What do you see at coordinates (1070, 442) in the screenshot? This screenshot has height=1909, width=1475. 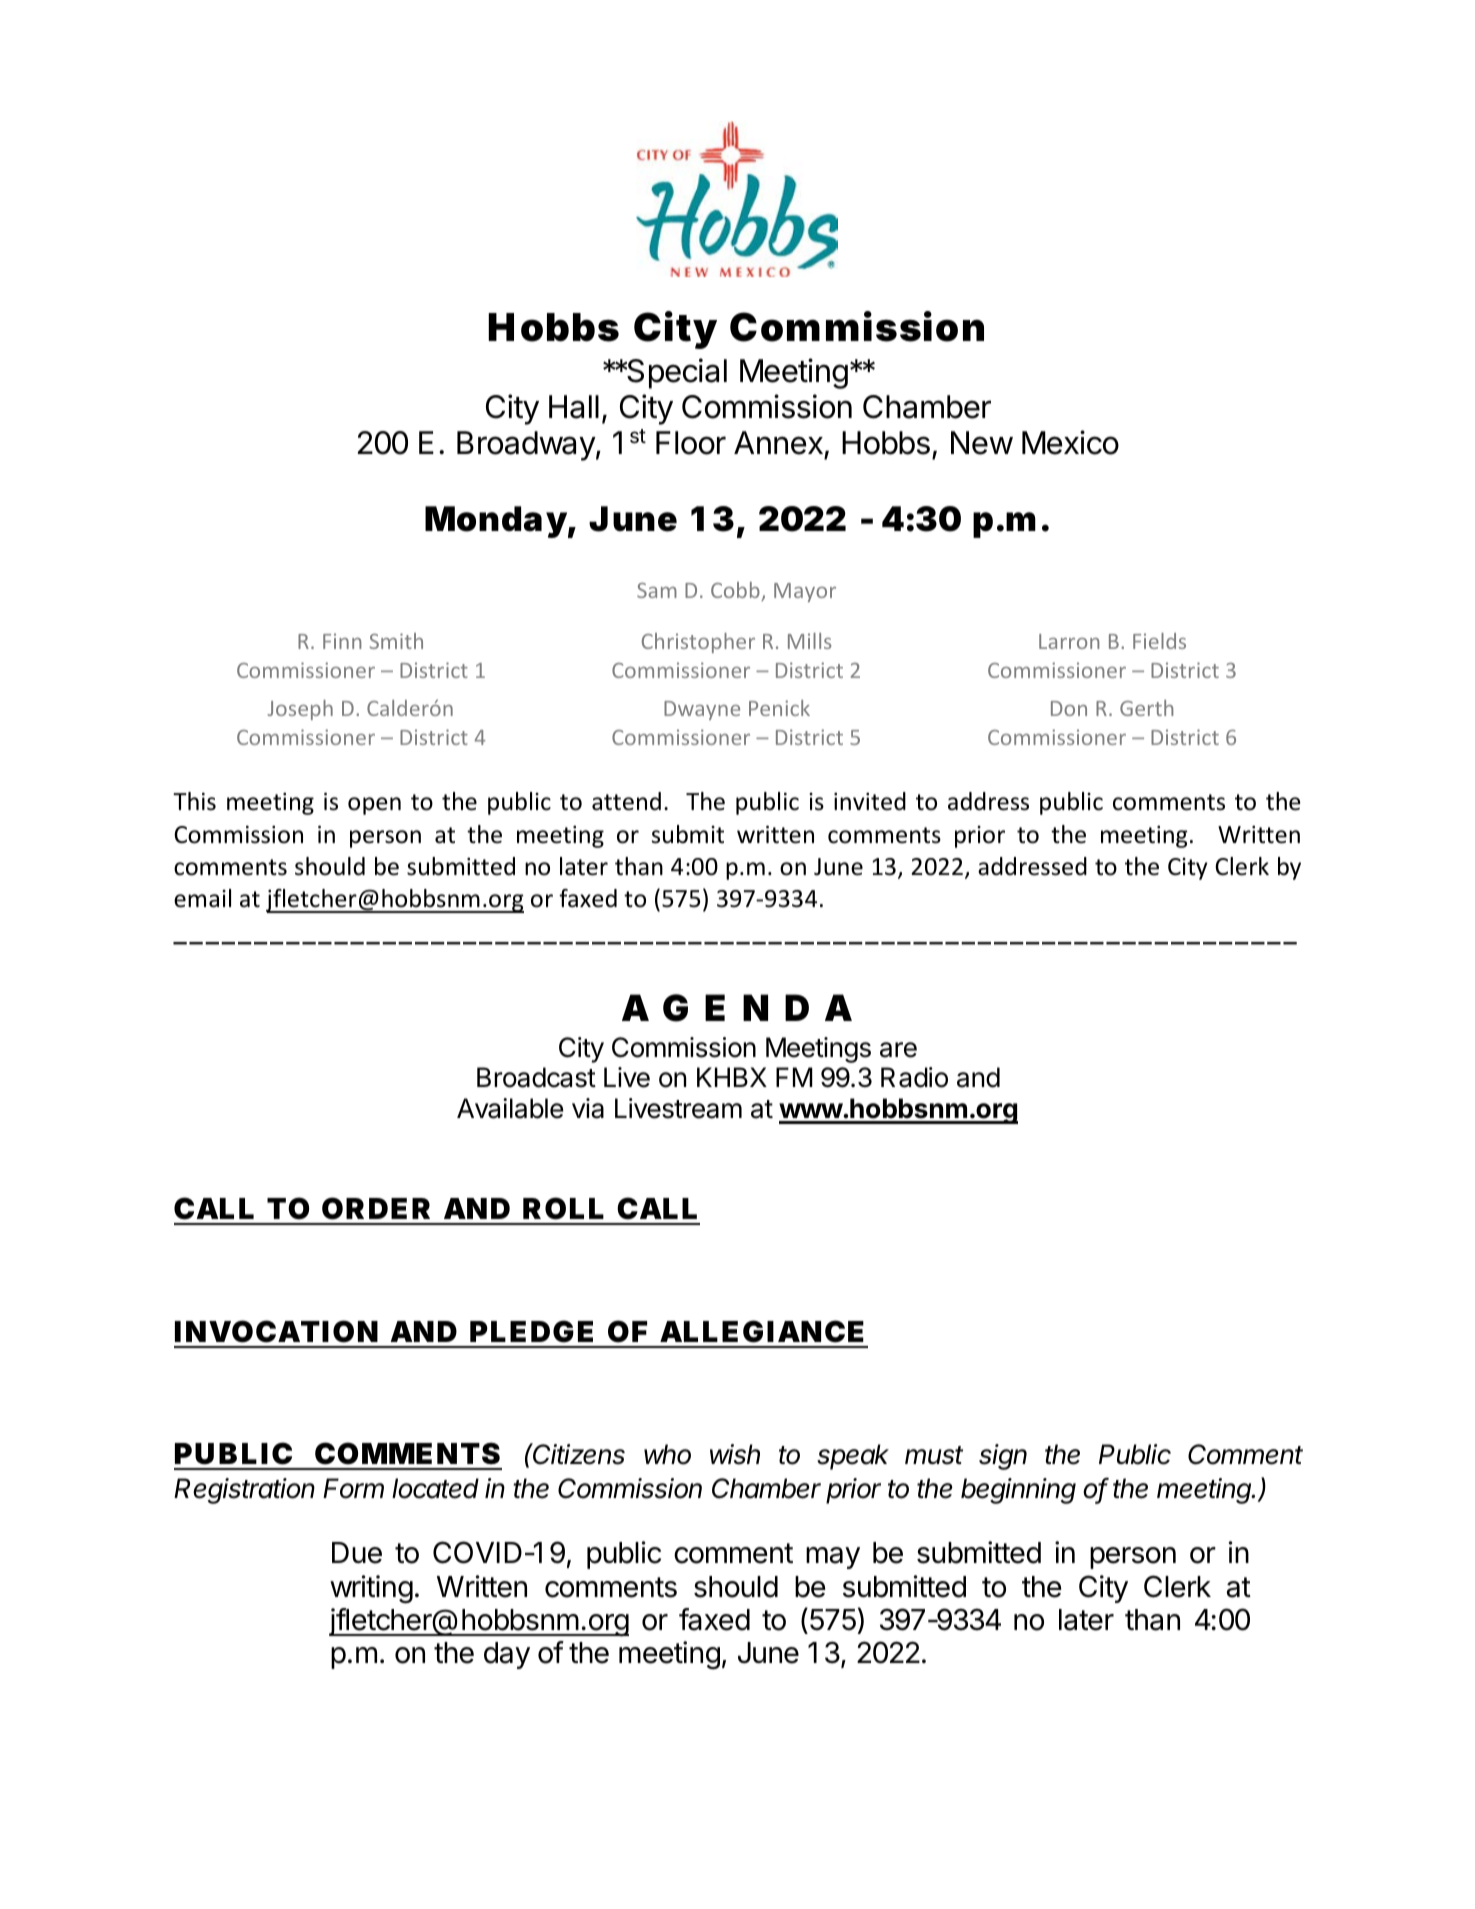 I see `Mexico` at bounding box center [1070, 442].
